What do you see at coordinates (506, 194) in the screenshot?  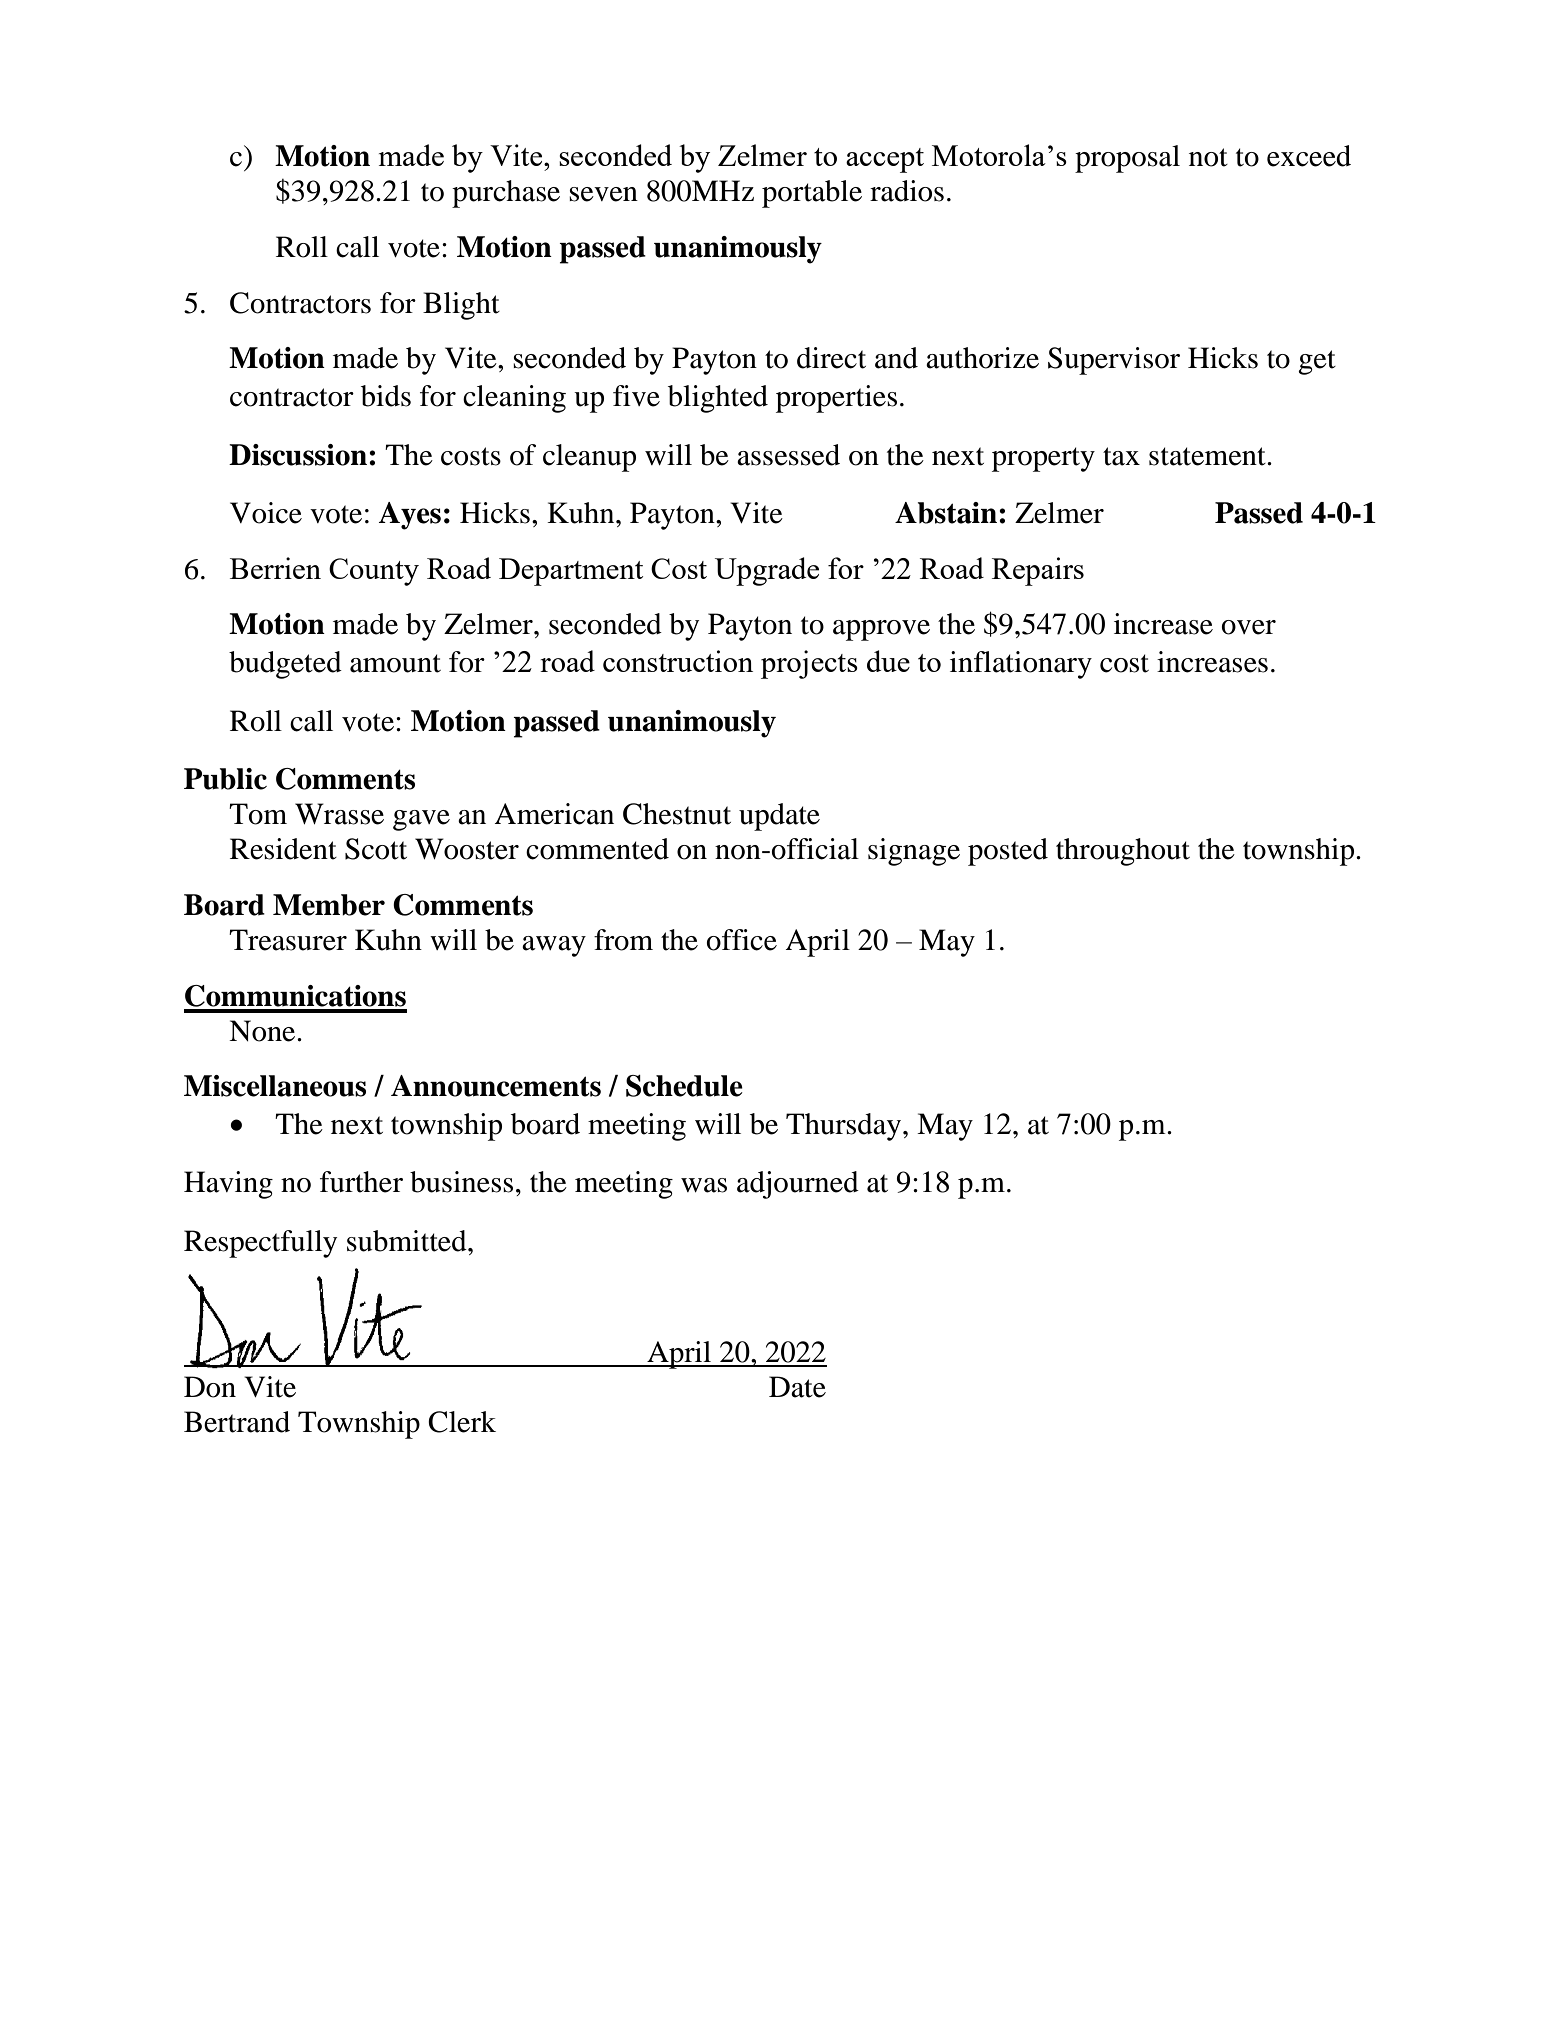 I see `purchase` at bounding box center [506, 194].
